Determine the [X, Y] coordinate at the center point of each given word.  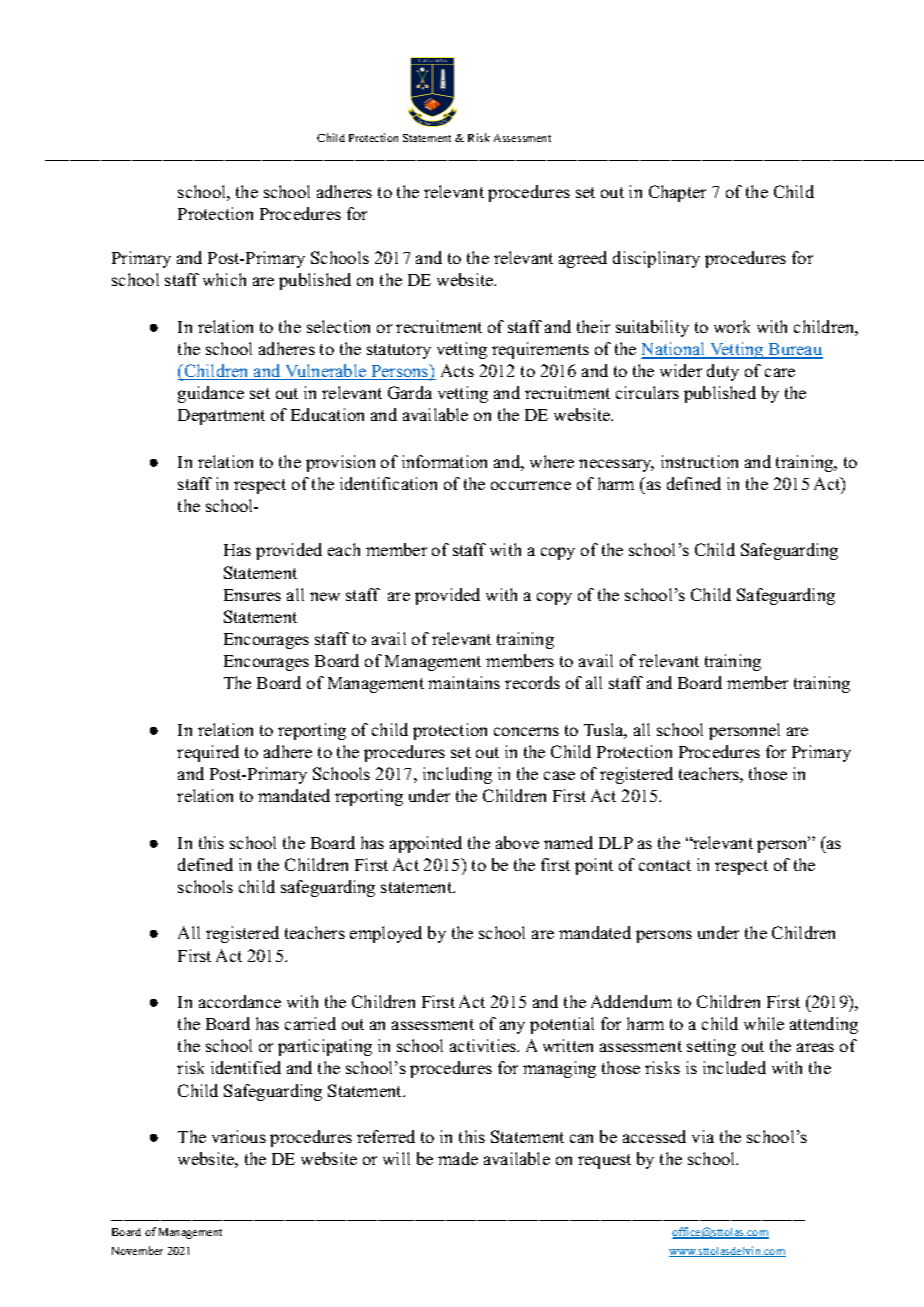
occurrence [531, 485]
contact [665, 865]
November [137, 1250]
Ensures [252, 595]
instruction [699, 461]
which [224, 279]
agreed [583, 259]
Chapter [677, 193]
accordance [240, 1001]
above [517, 842]
